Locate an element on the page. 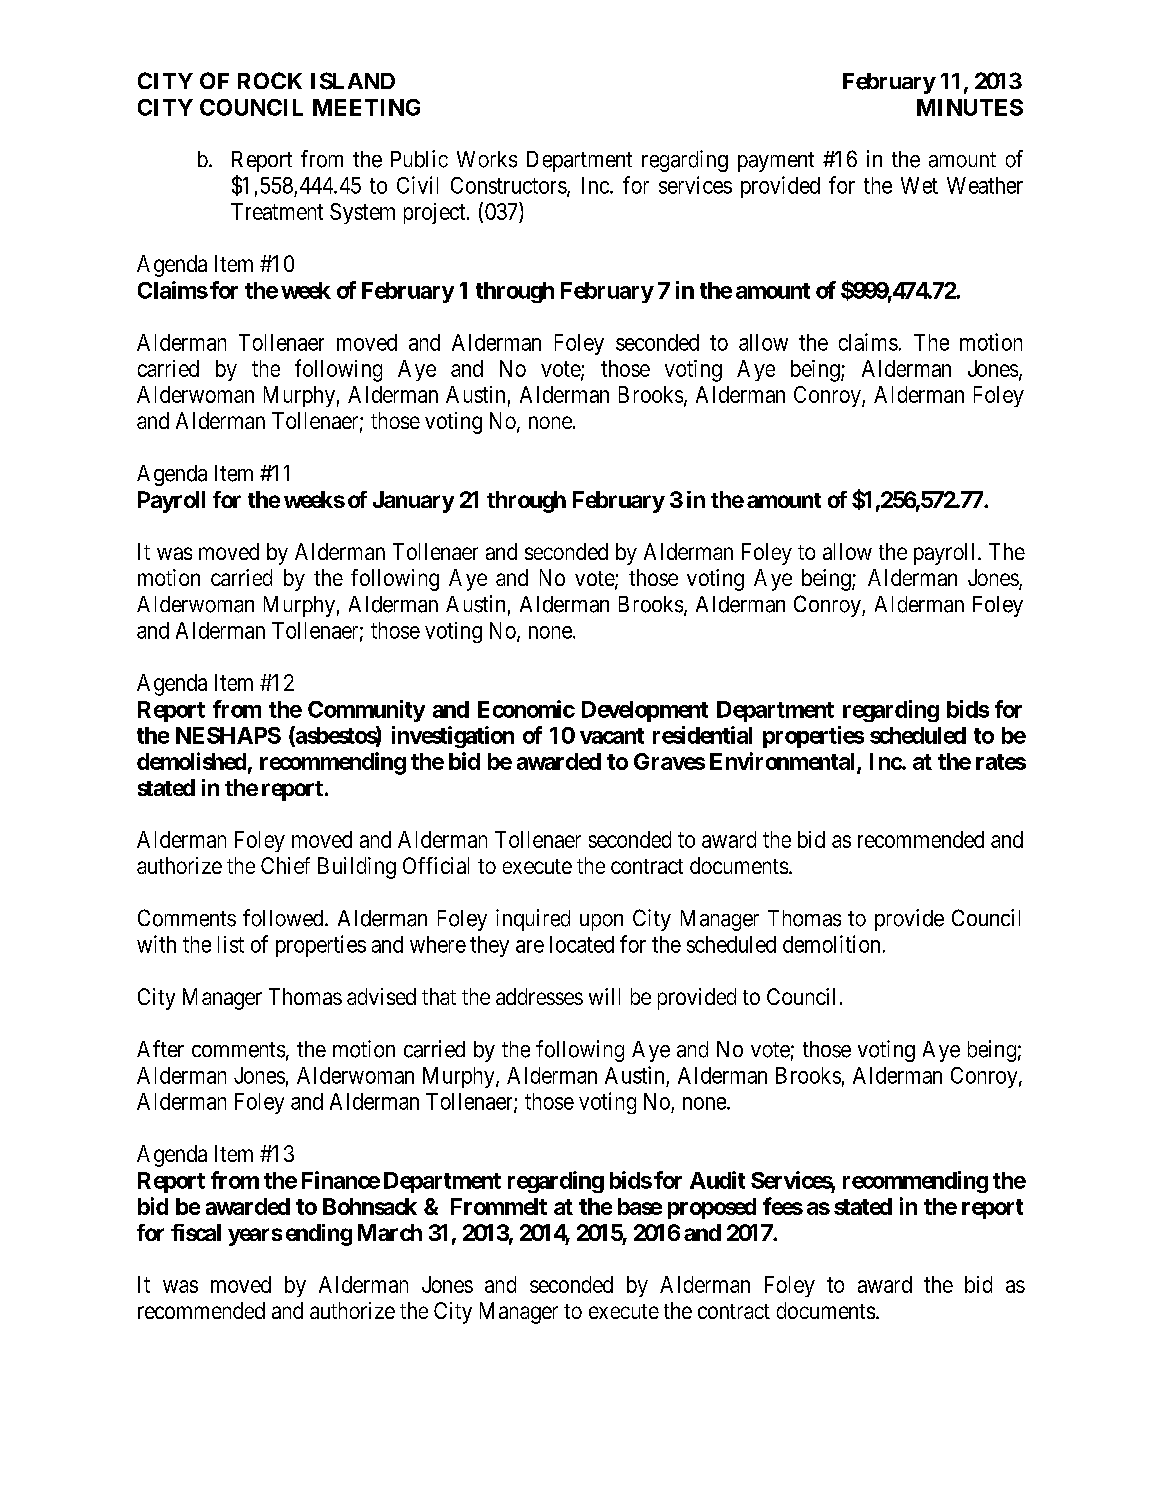 Image resolution: width=1160 pixels, height=1502 pixels. Wet is located at coordinates (919, 185).
